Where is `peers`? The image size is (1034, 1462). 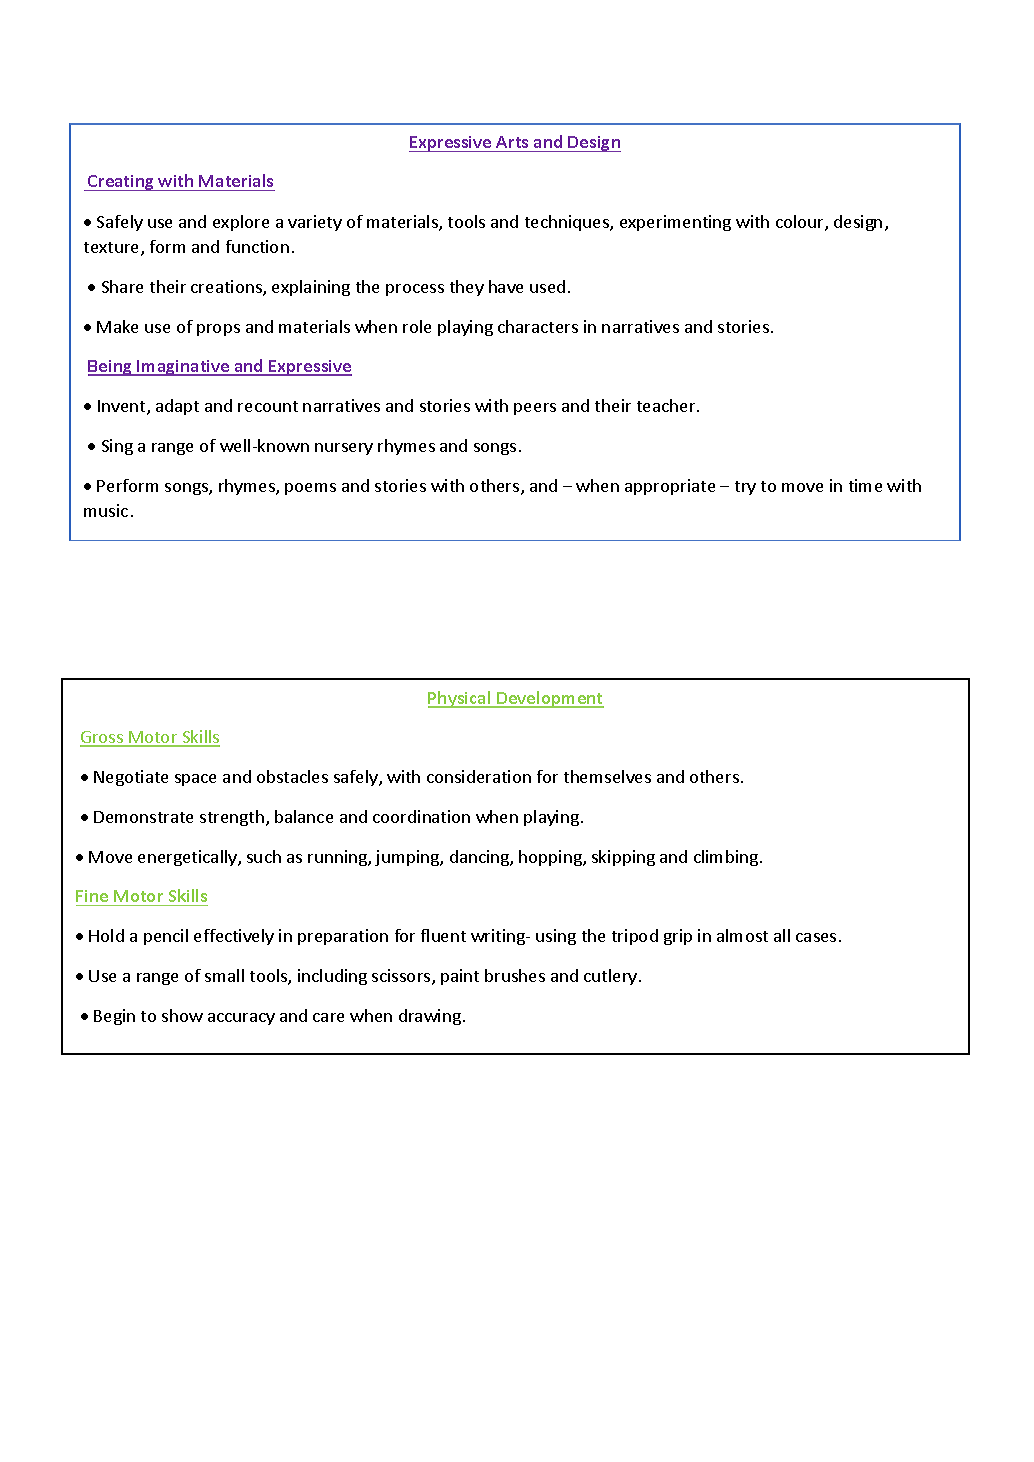 peers is located at coordinates (535, 409).
